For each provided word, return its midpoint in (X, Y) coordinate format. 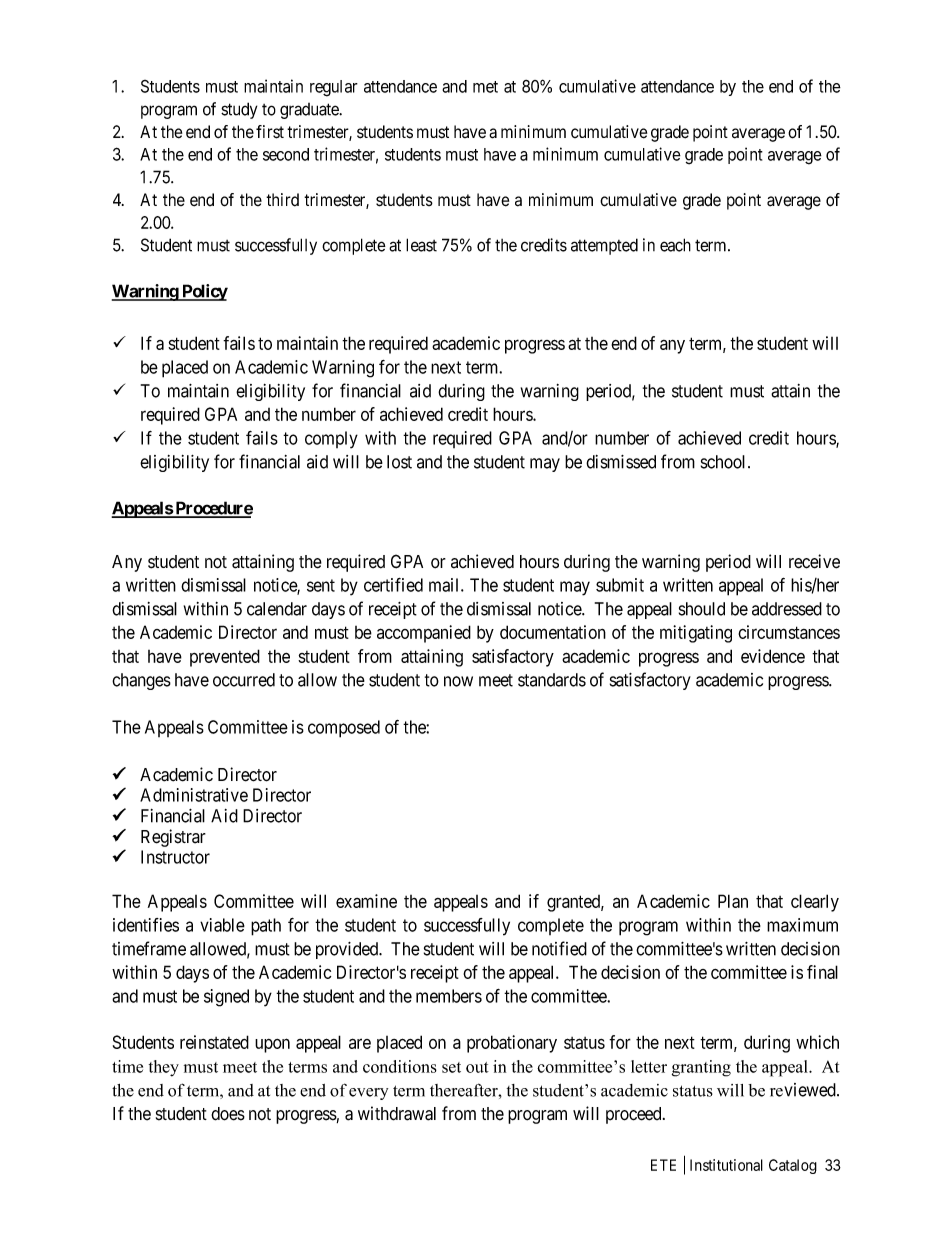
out (477, 1067)
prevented (225, 658)
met (485, 87)
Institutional (726, 1165)
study (239, 110)
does (228, 1114)
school (725, 462)
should (702, 609)
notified (559, 948)
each (675, 245)
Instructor (175, 857)
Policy (204, 292)
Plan (733, 901)
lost (399, 462)
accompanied (424, 634)
